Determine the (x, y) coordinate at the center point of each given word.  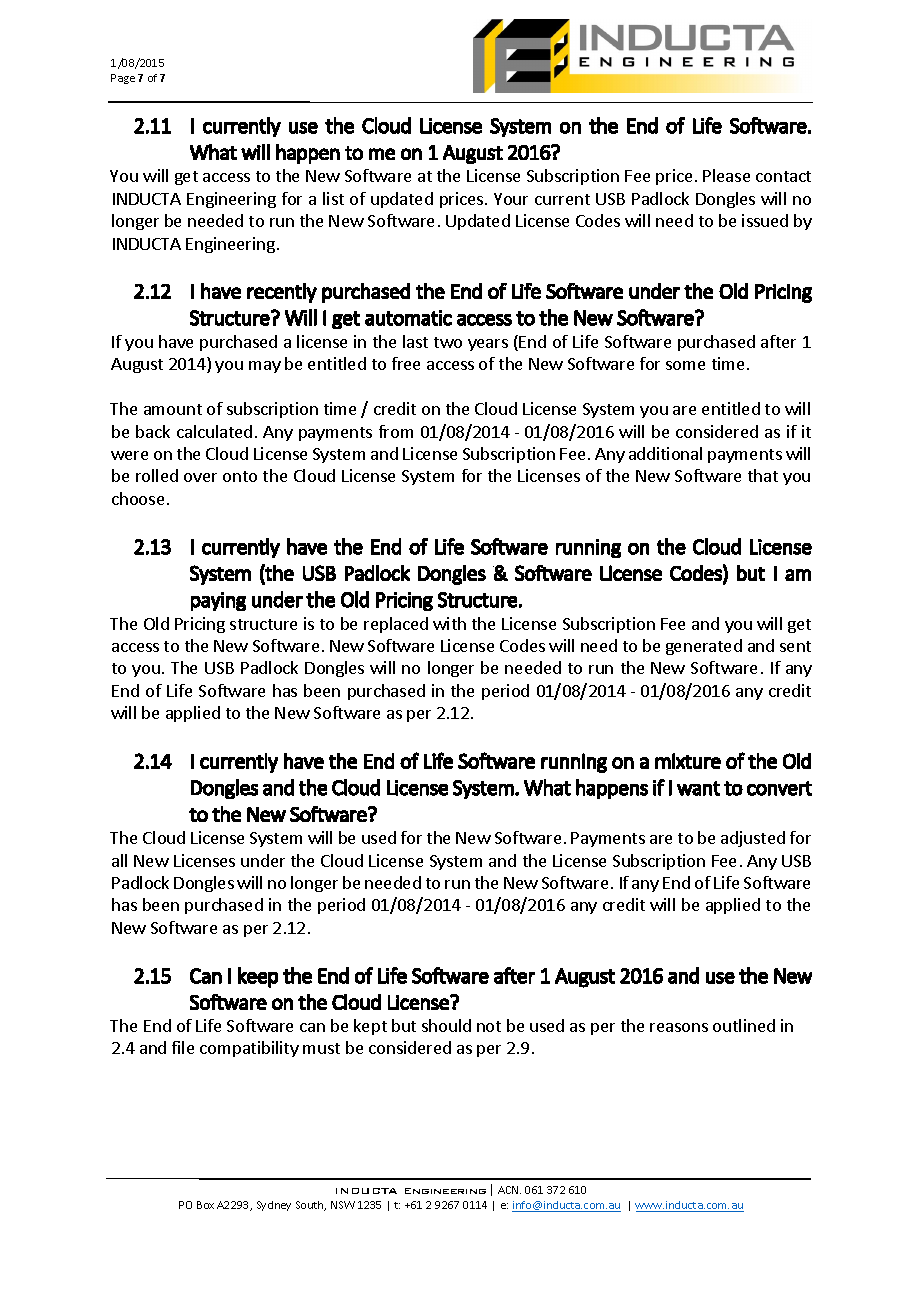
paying (218, 601)
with (449, 623)
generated (704, 647)
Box (205, 1205)
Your (511, 199)
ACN (509, 1190)
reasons (679, 1027)
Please (726, 175)
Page (123, 79)
